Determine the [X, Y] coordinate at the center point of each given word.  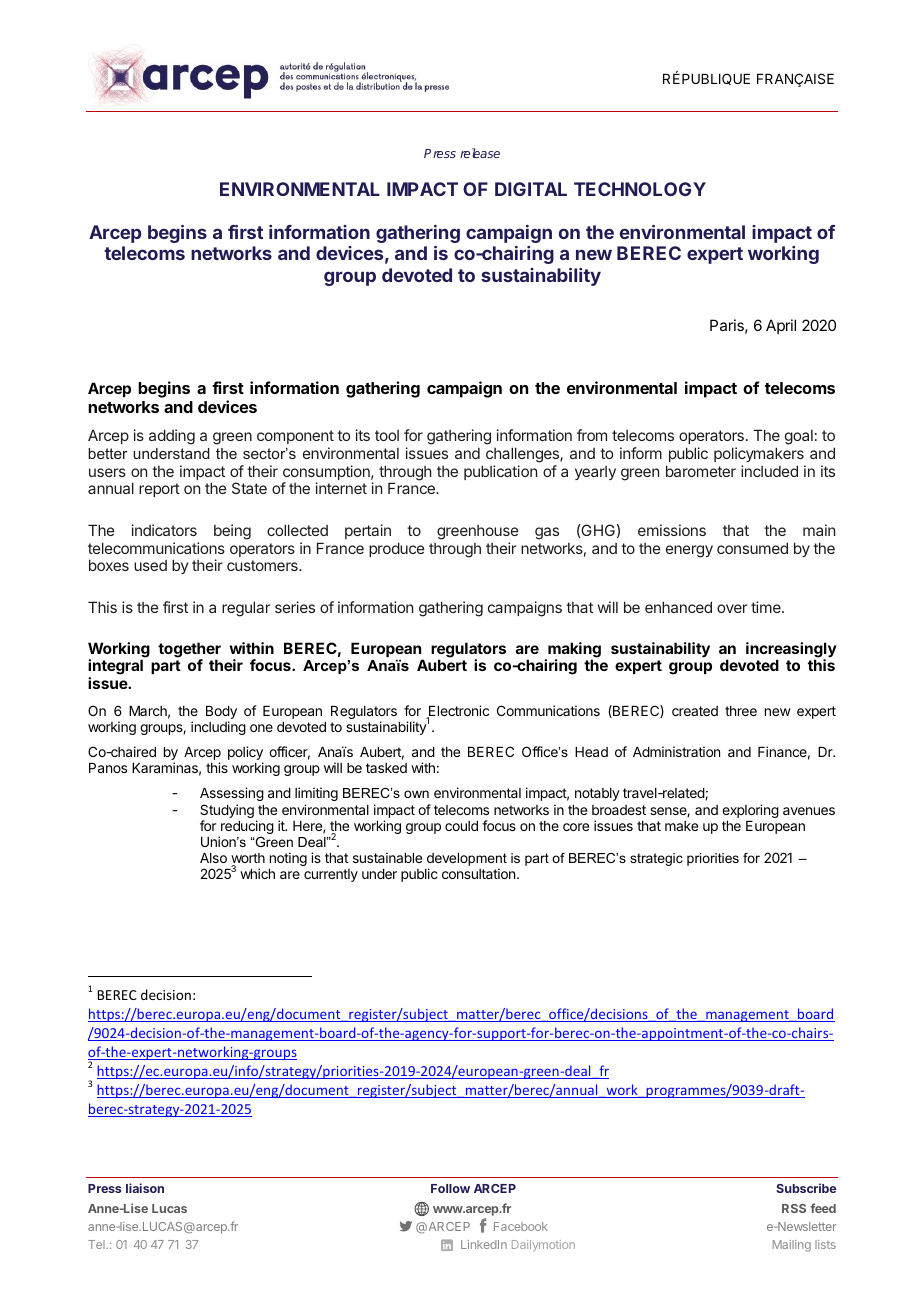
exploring [750, 811]
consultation [478, 873]
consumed [752, 548]
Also [213, 858]
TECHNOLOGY [640, 189]
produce [397, 549]
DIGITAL [531, 189]
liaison [145, 1188]
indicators [164, 530]
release [480, 153]
